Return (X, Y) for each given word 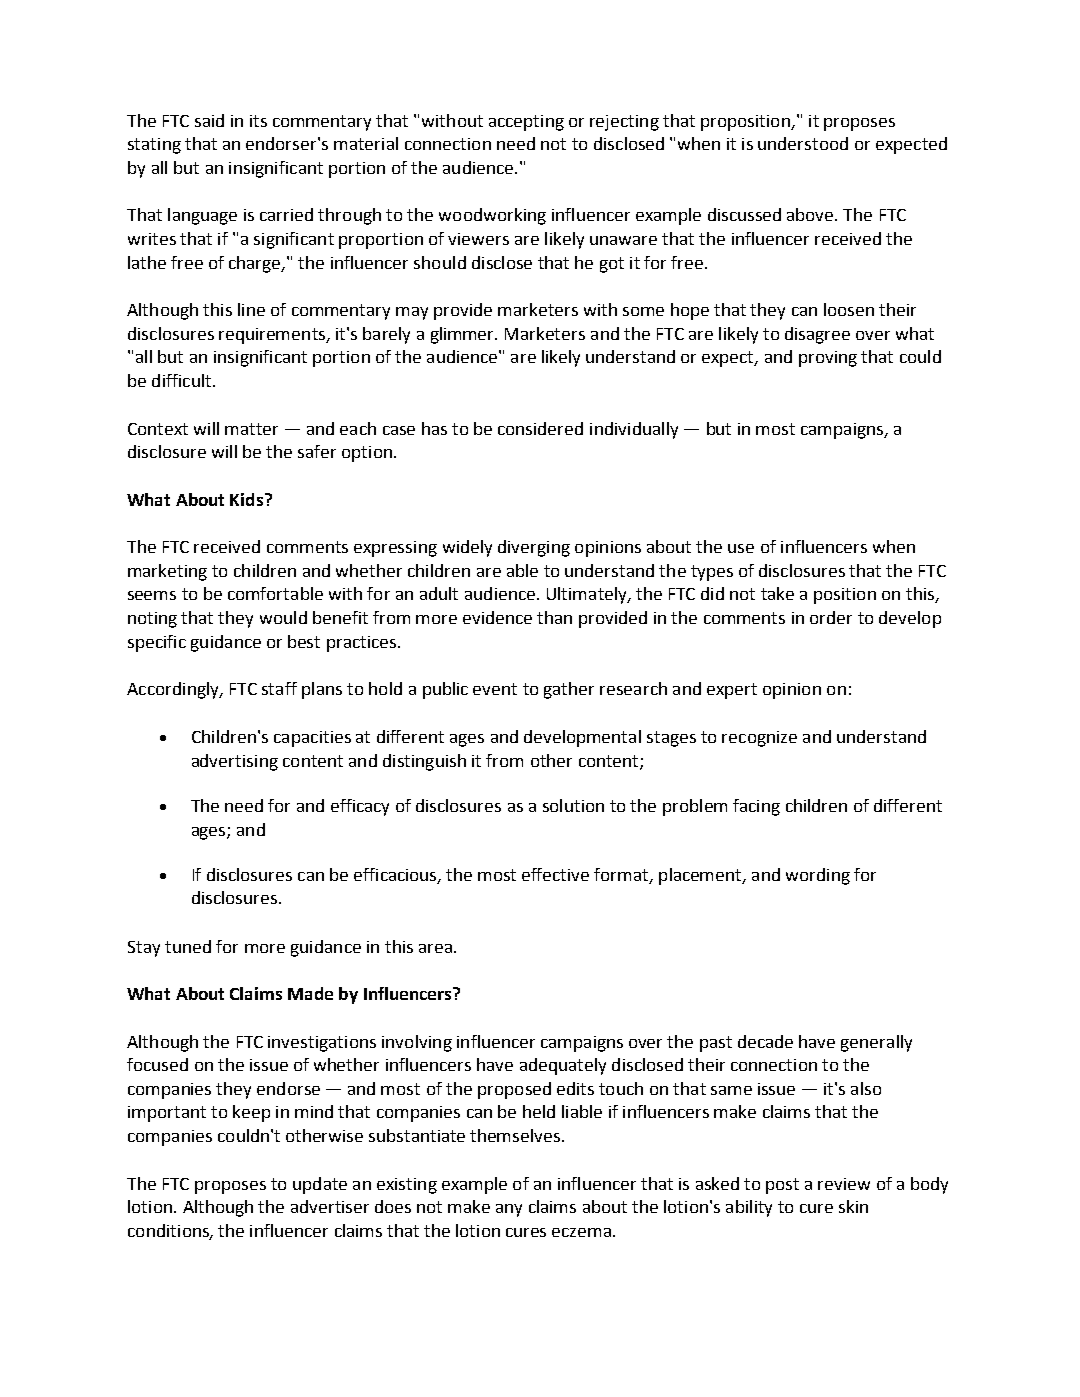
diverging (534, 548)
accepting (526, 123)
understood (803, 143)
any (509, 1210)
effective (555, 874)
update (320, 1185)
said (209, 120)
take (777, 593)
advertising (235, 762)
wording (818, 876)
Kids (246, 499)
